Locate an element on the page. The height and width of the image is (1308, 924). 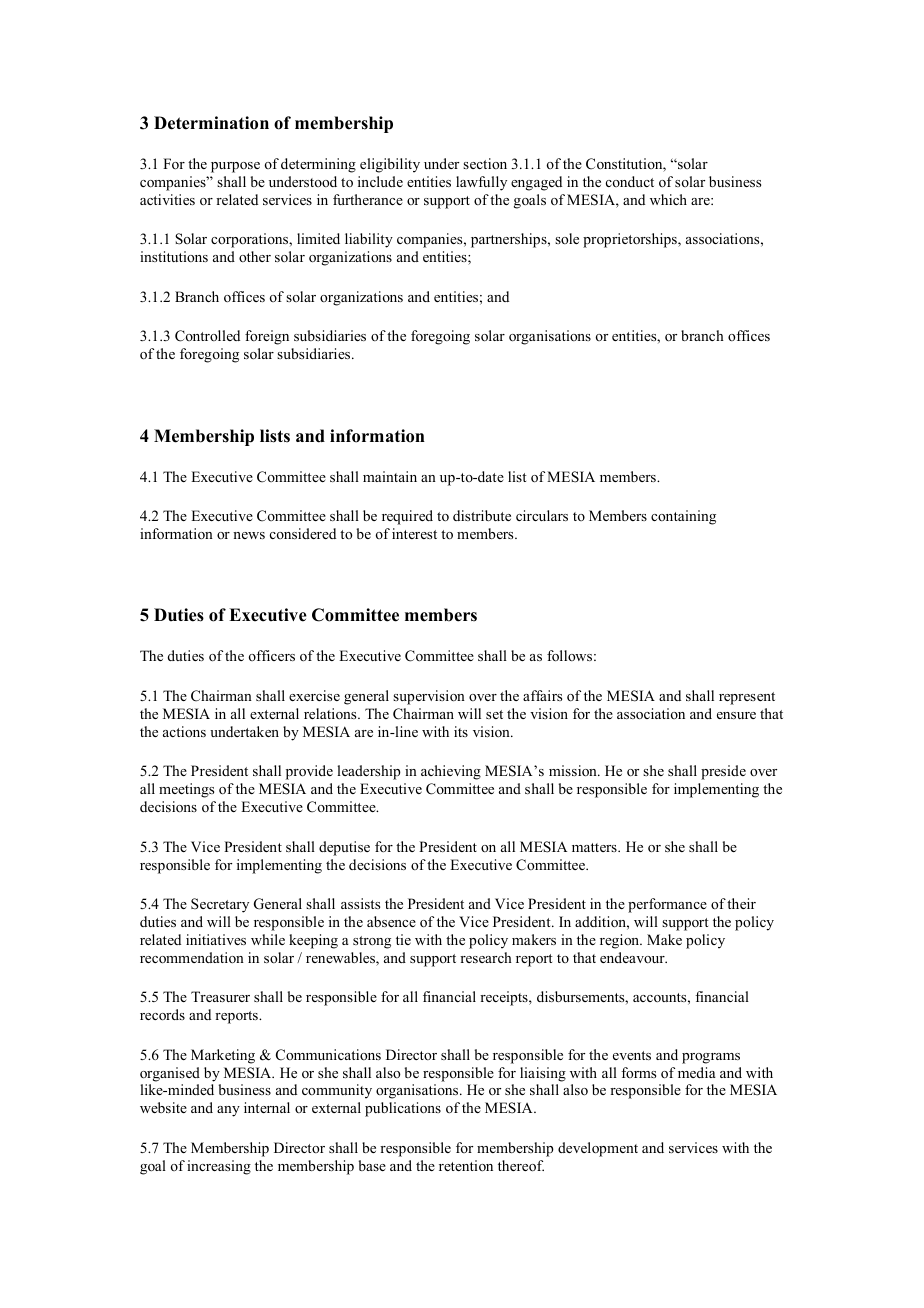
officers is located at coordinates (272, 655).
